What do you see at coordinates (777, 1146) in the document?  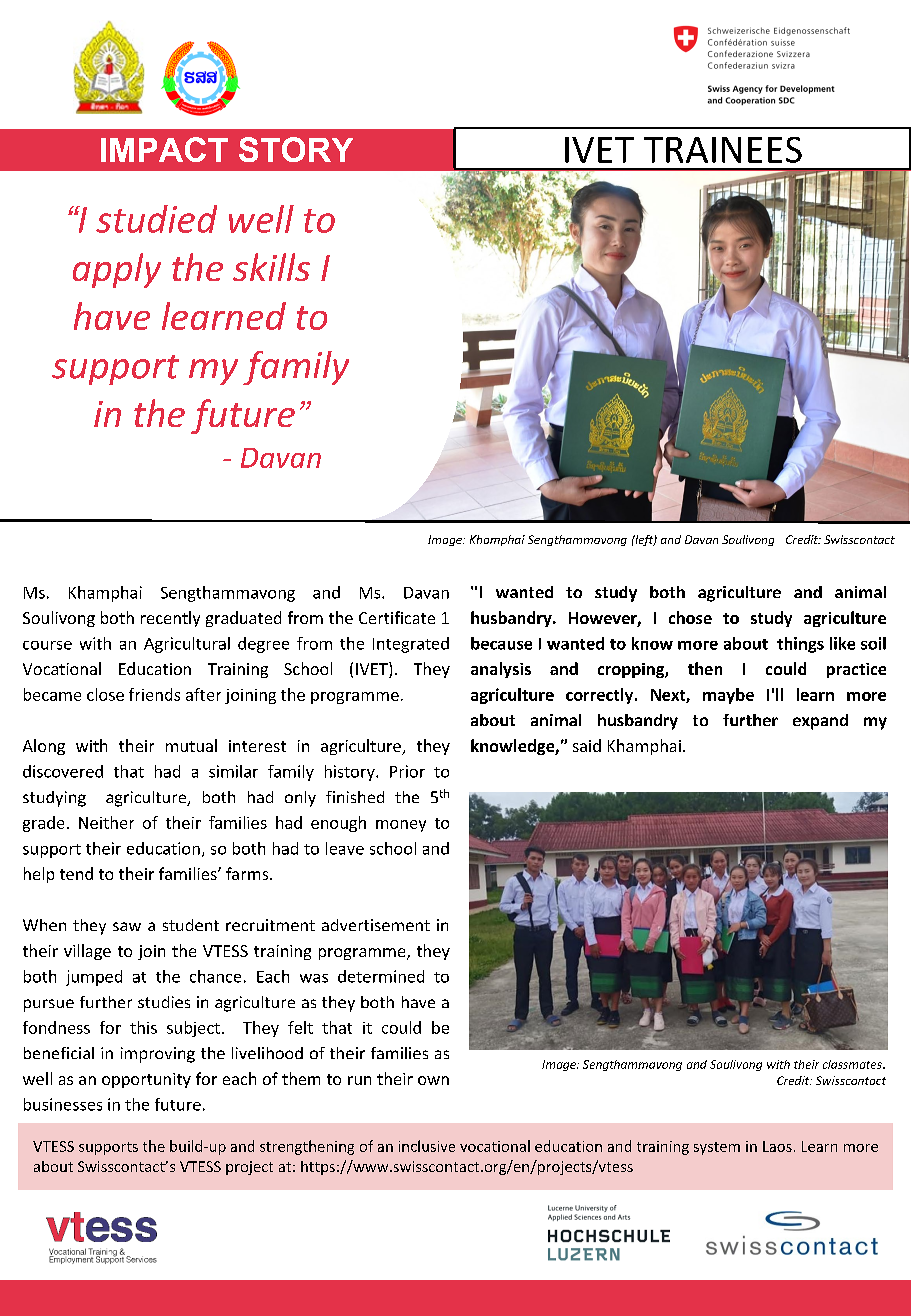 I see `Laos` at bounding box center [777, 1146].
